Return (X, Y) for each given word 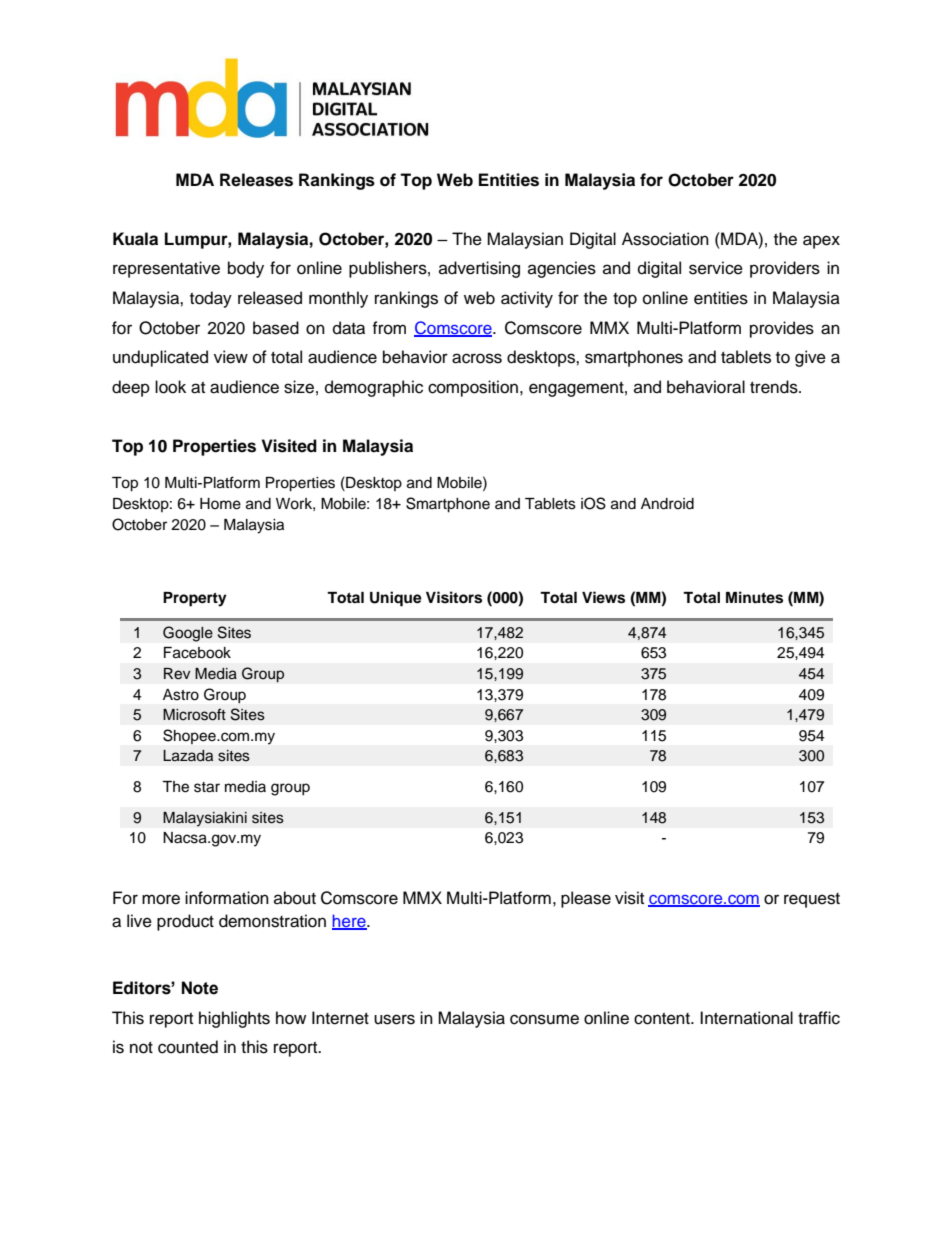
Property (195, 599)
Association (665, 239)
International (746, 1018)
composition (473, 388)
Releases (256, 180)
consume (544, 1019)
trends (775, 387)
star (207, 787)
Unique (396, 599)
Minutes (754, 597)
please (586, 899)
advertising (479, 269)
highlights (234, 1019)
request (812, 900)
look (170, 387)
